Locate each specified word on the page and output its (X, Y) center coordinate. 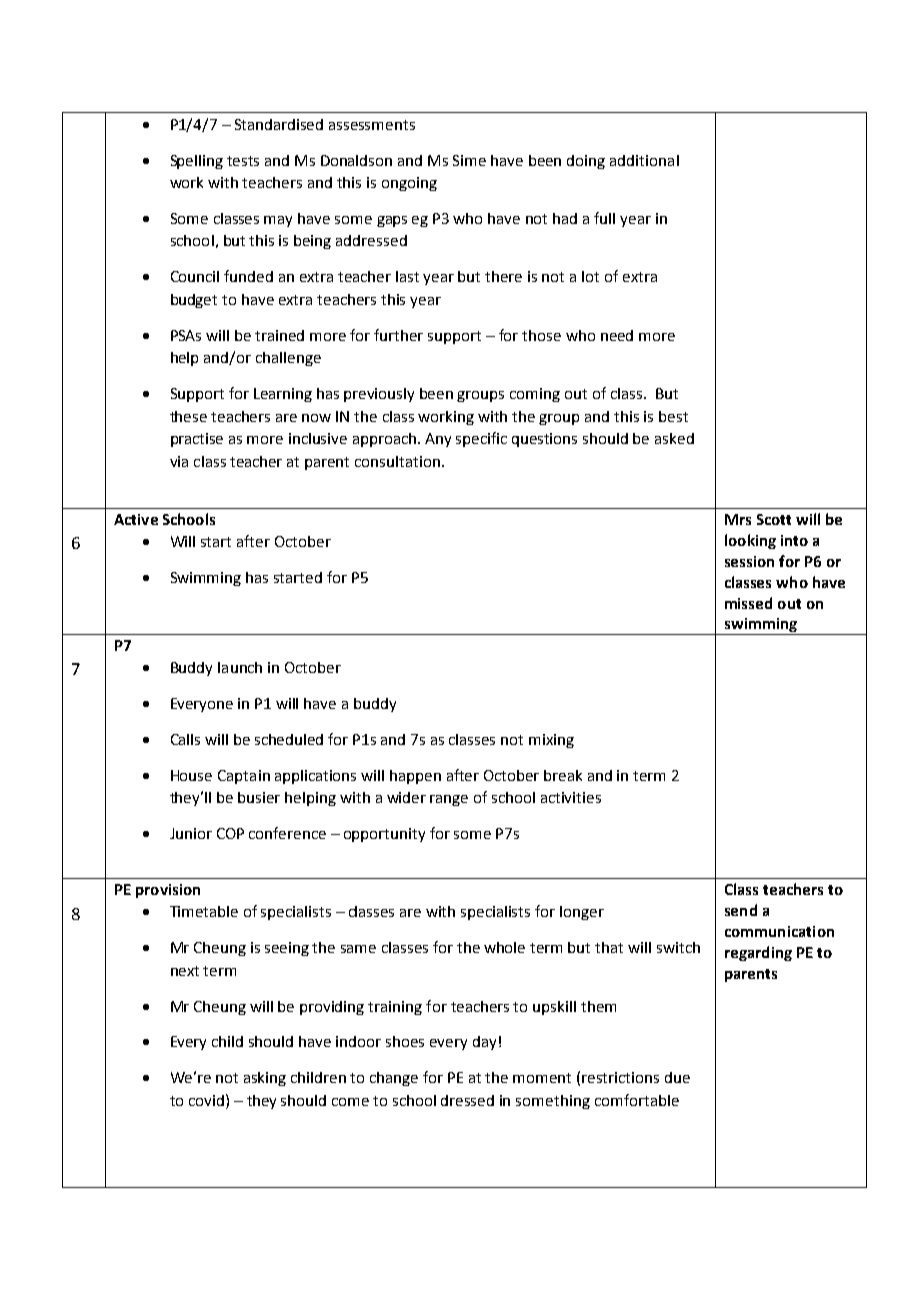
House (191, 775)
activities (571, 797)
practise (197, 440)
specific (481, 439)
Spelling (197, 162)
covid (206, 1100)
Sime (469, 160)
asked (674, 438)
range (449, 800)
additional (644, 160)
